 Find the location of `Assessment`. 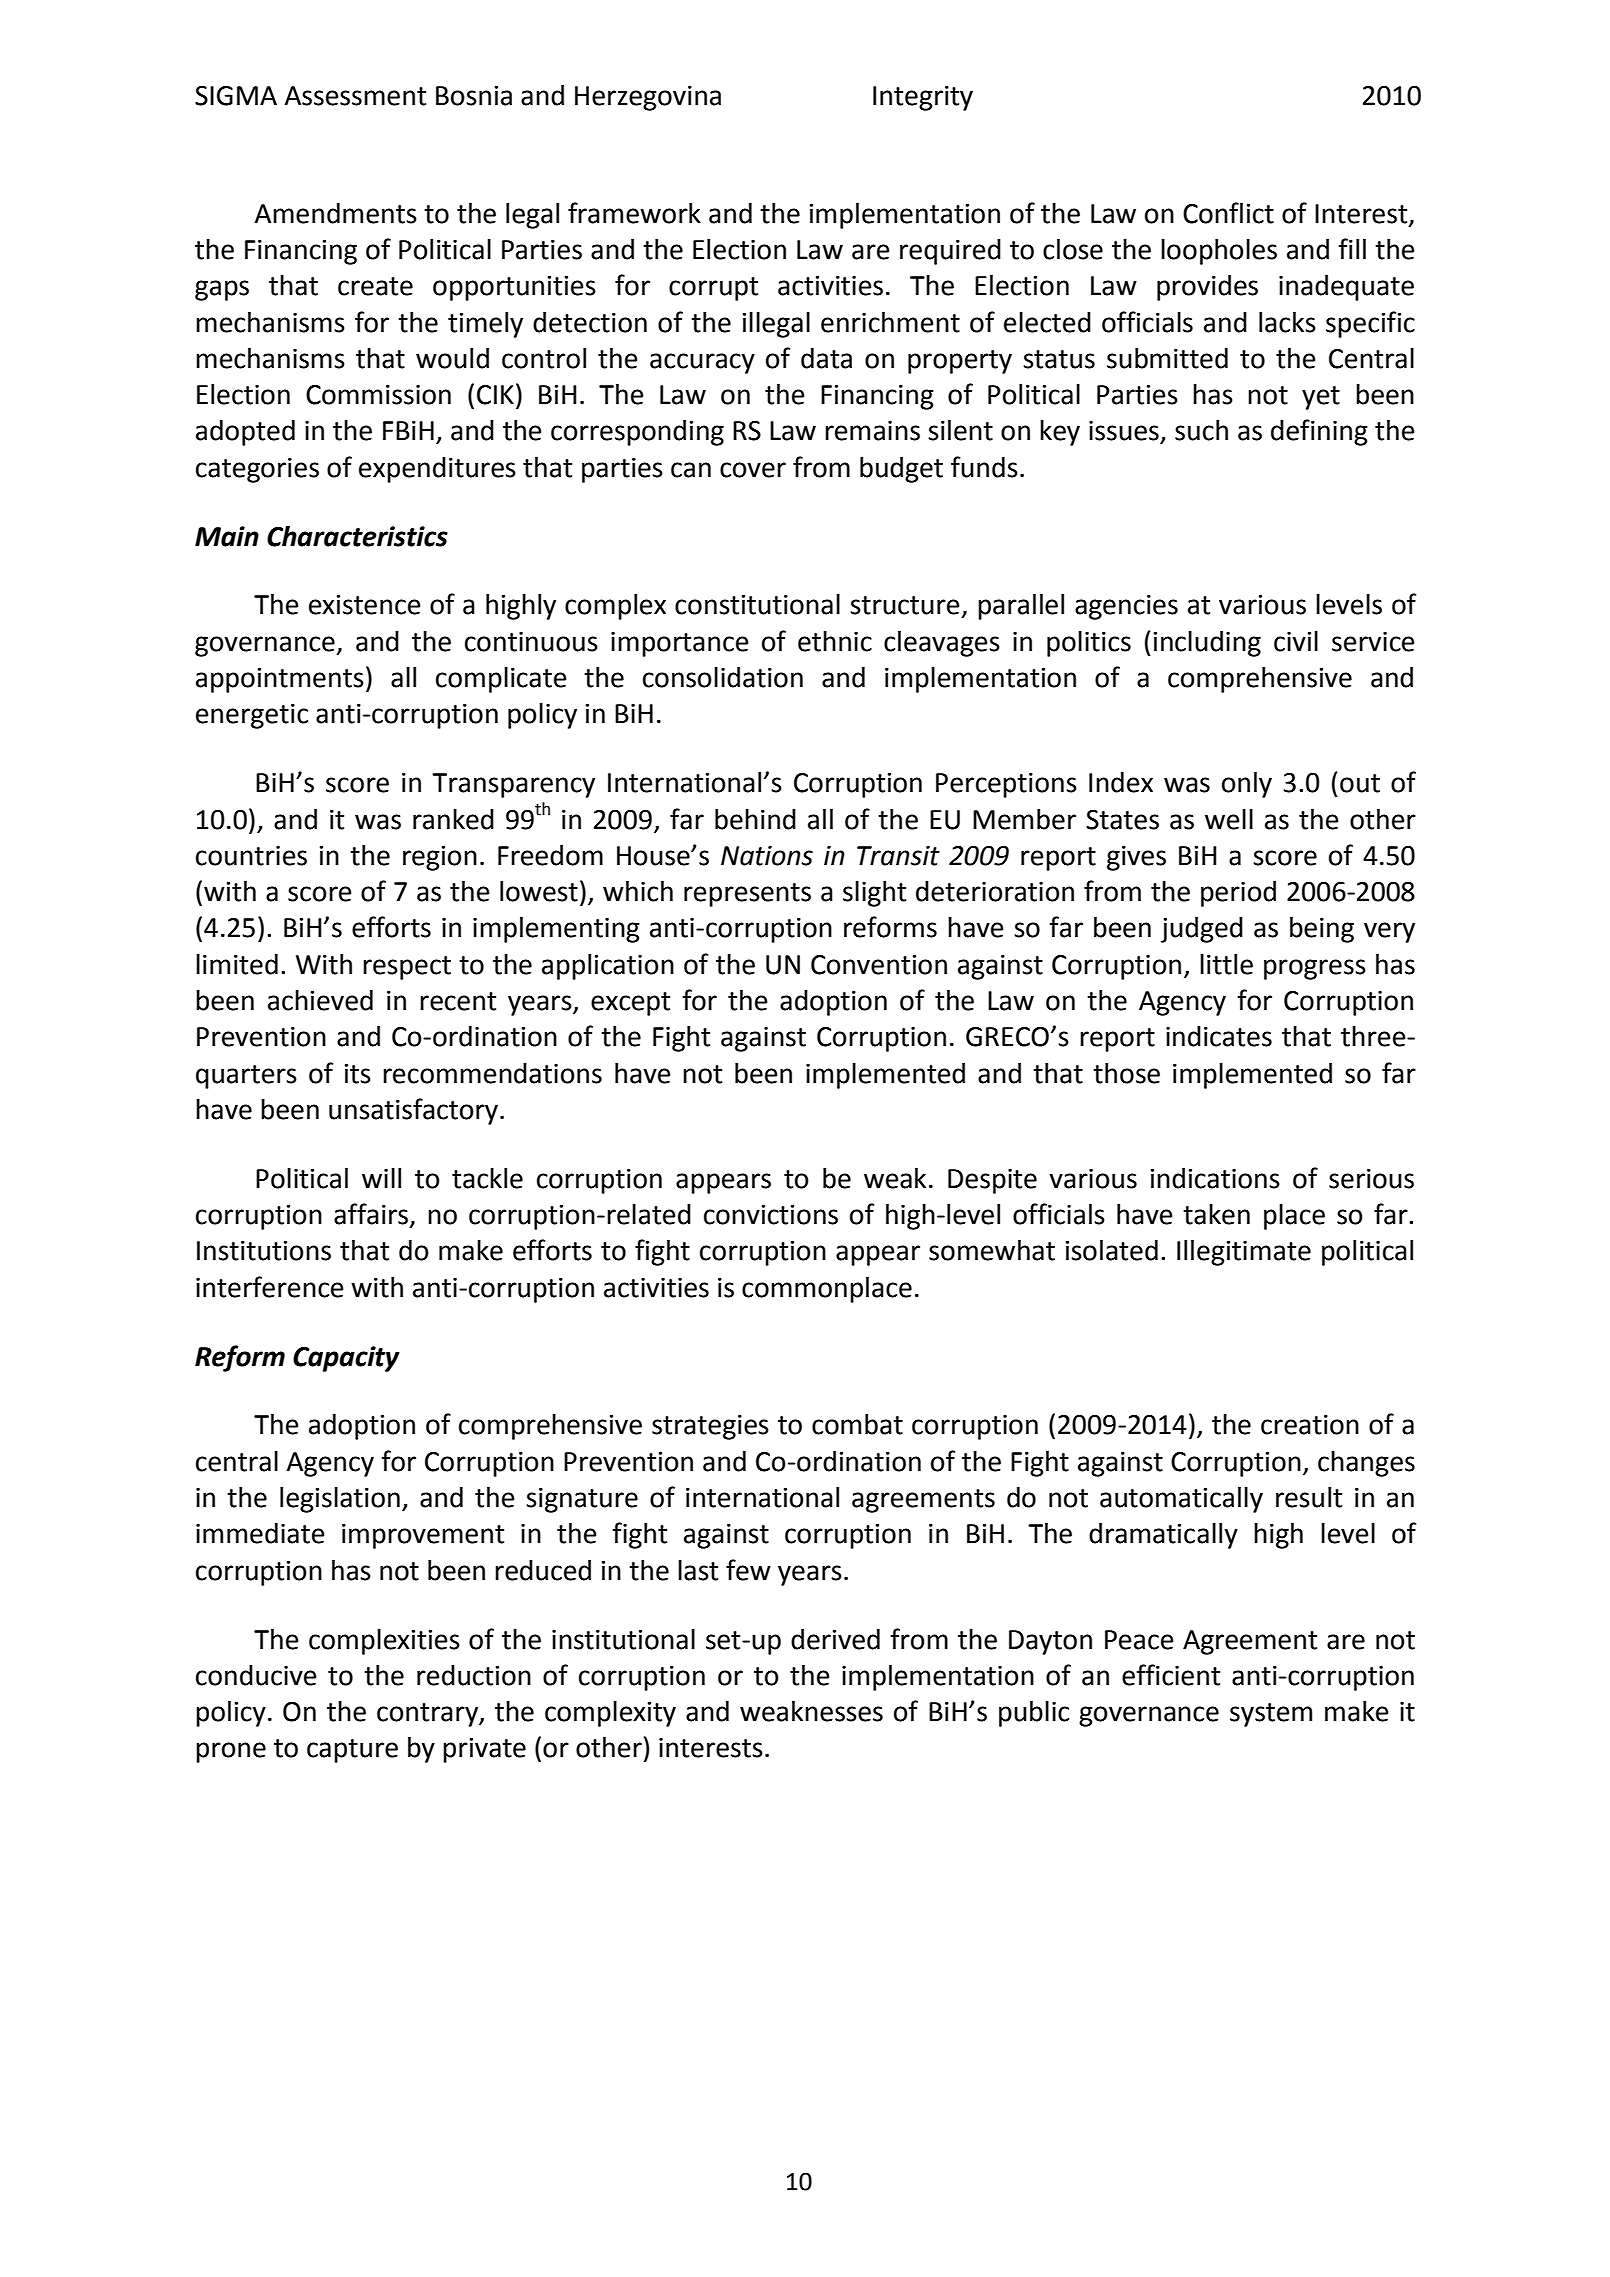

Assessment is located at coordinates (355, 96).
